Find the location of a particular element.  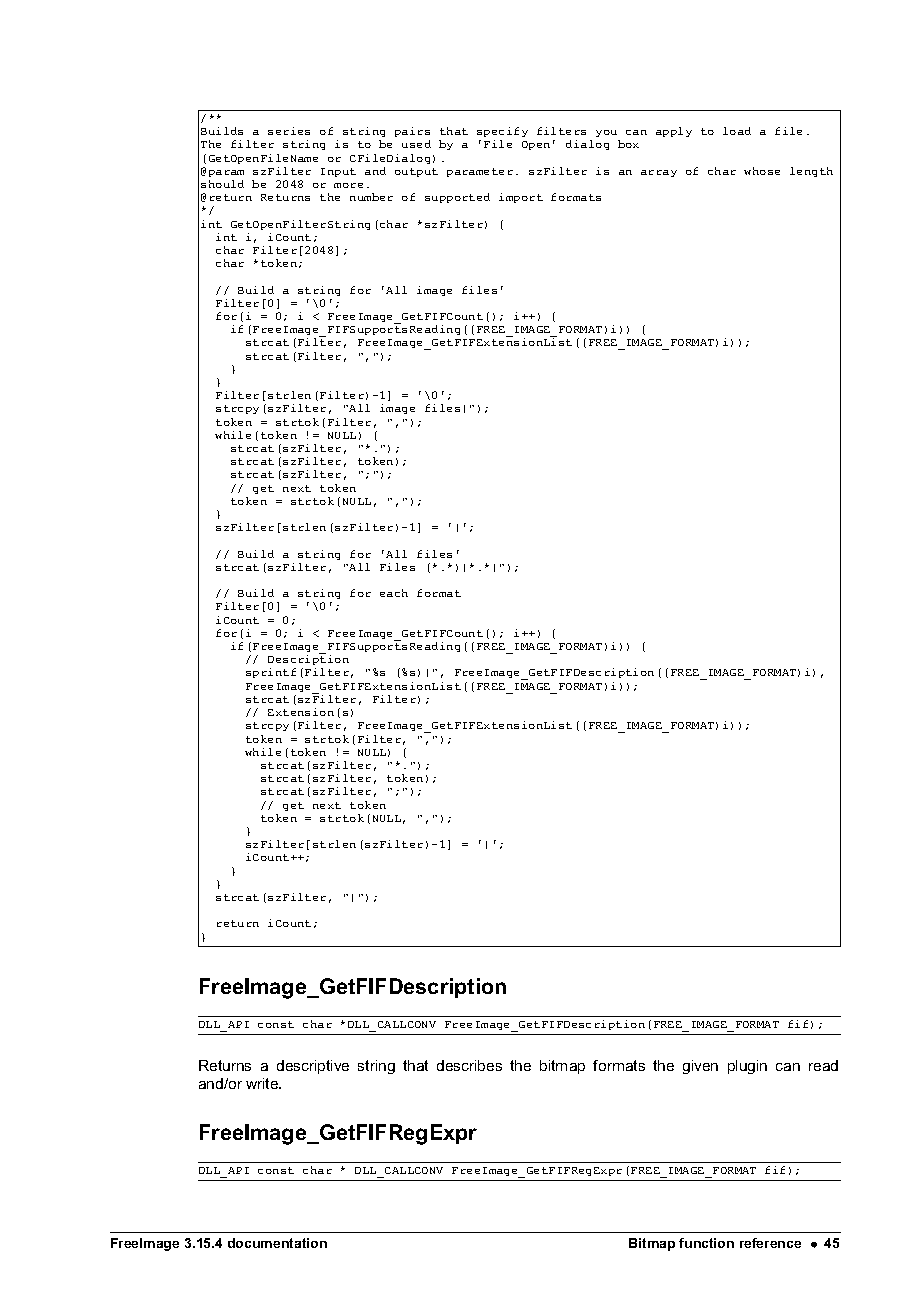

describes is located at coordinates (469, 1065).
